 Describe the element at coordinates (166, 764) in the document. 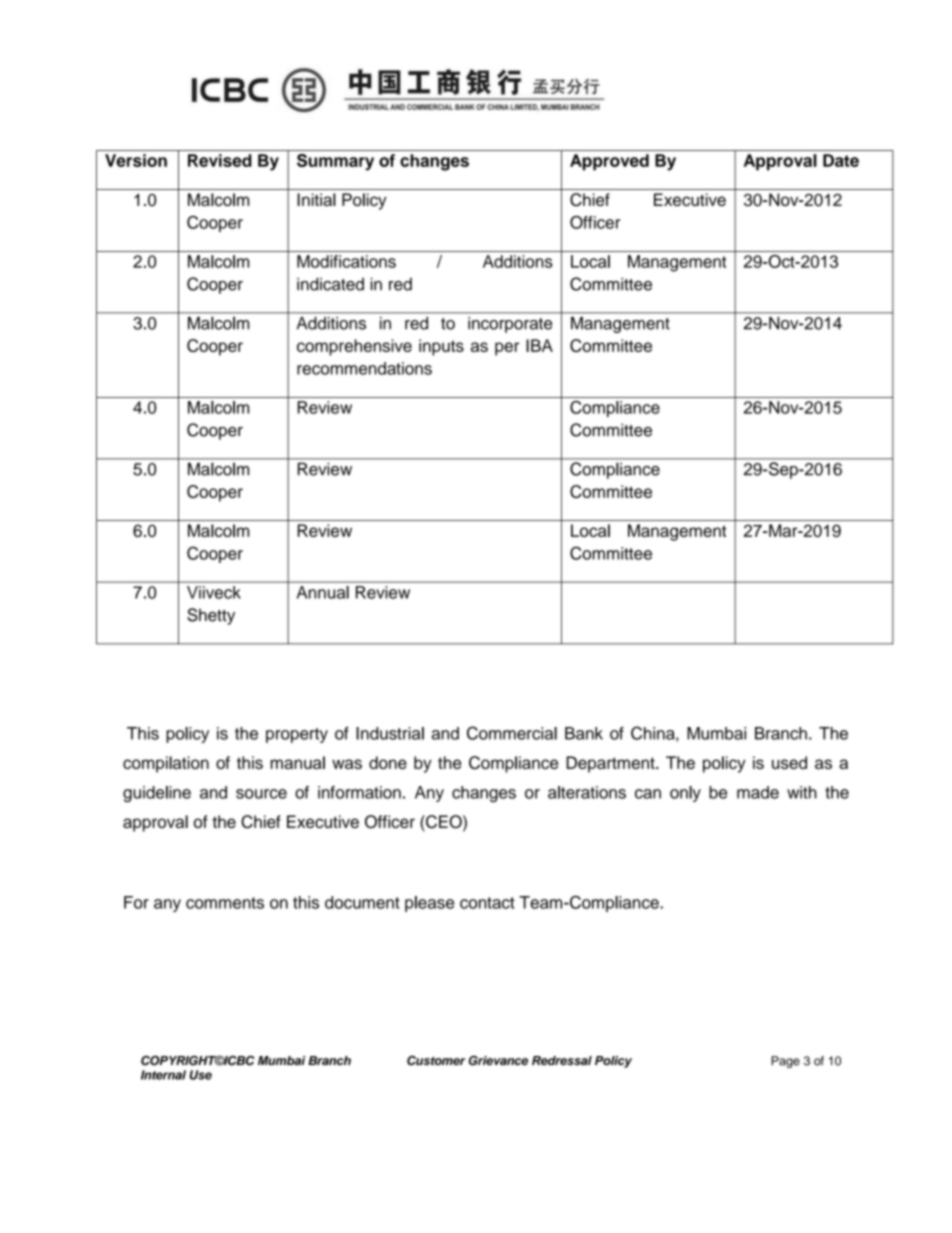

I see `compilation` at that location.
